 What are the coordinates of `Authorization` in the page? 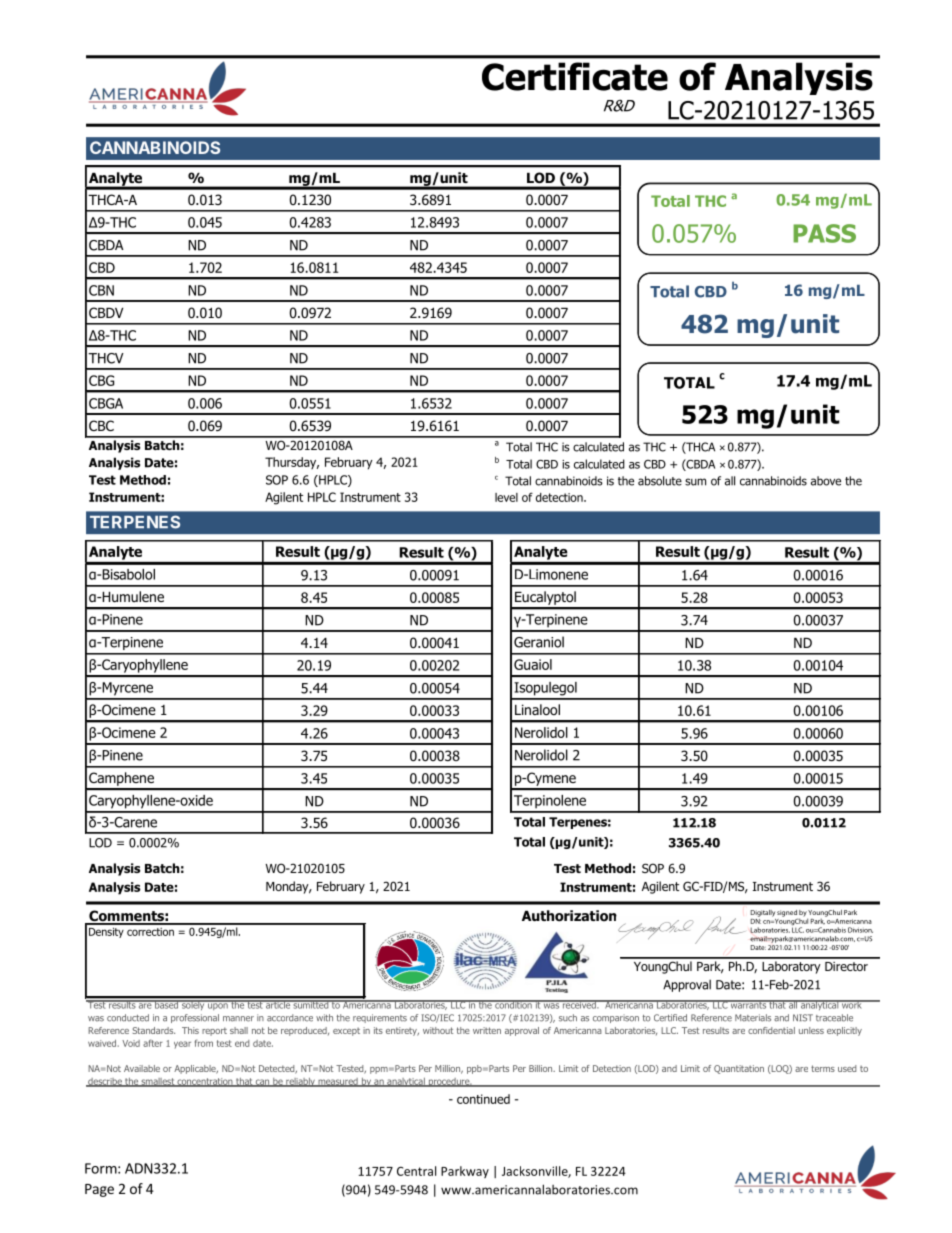 It's located at (569, 916).
